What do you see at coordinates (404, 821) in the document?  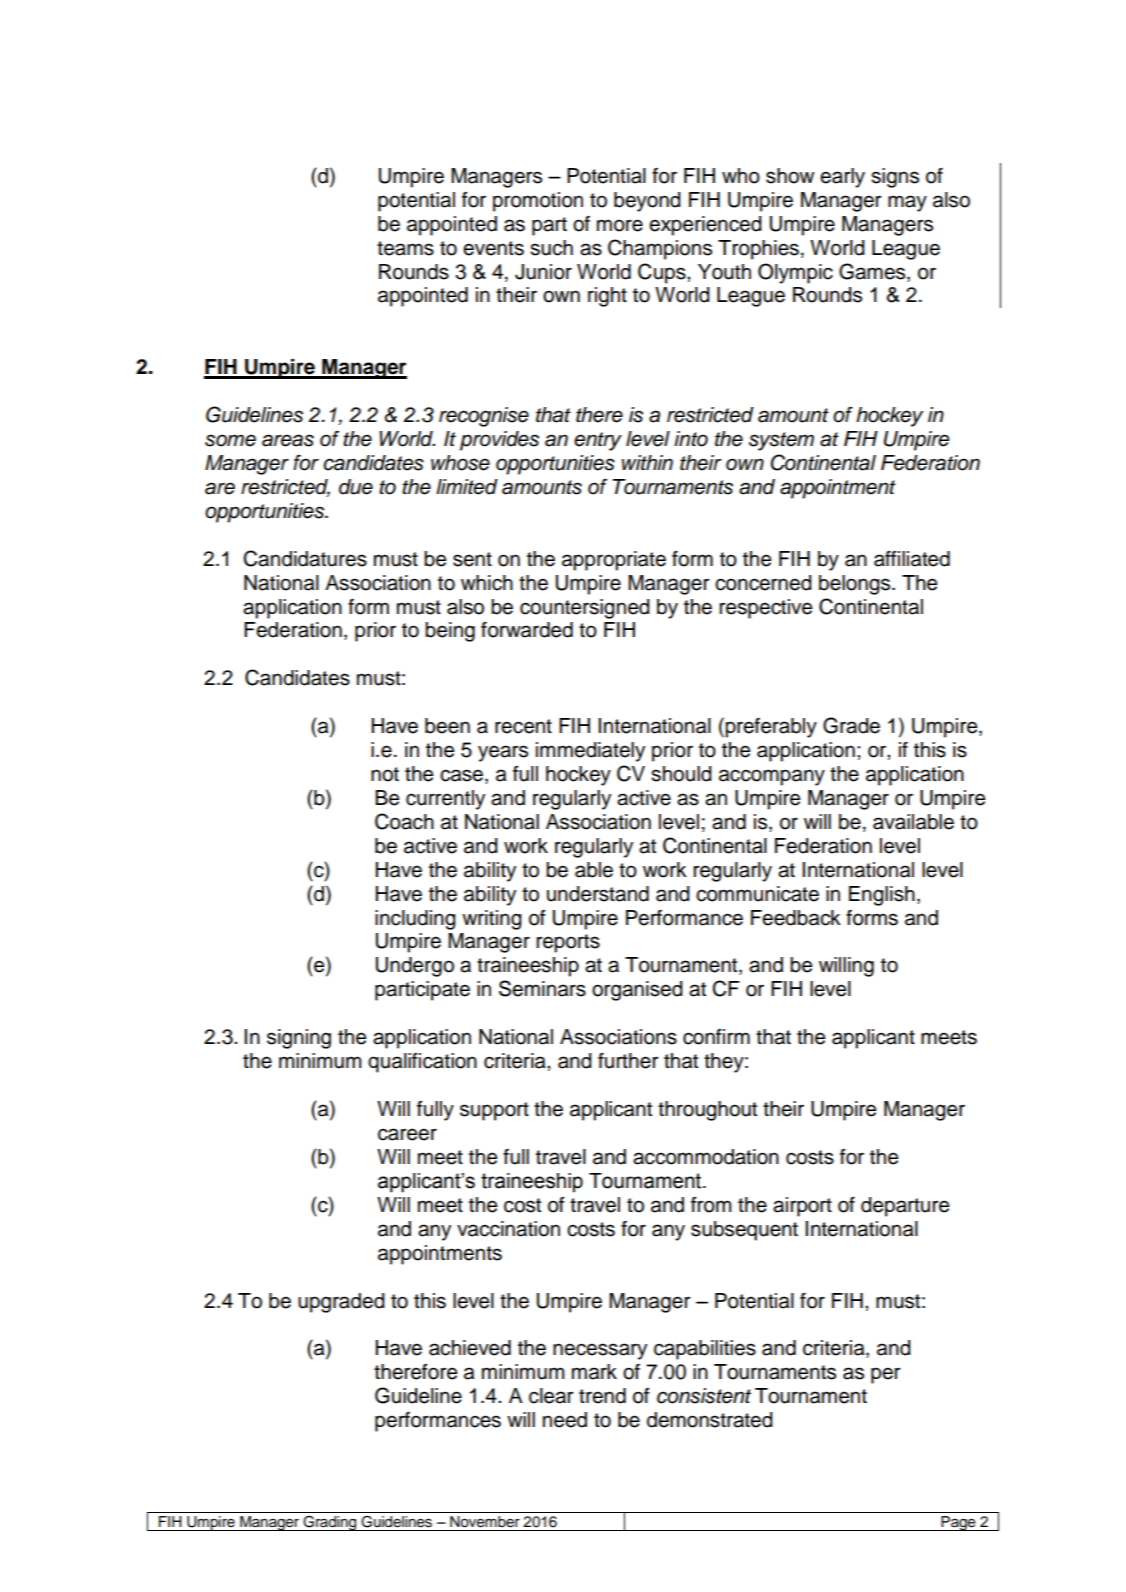 I see `Coach` at bounding box center [404, 821].
